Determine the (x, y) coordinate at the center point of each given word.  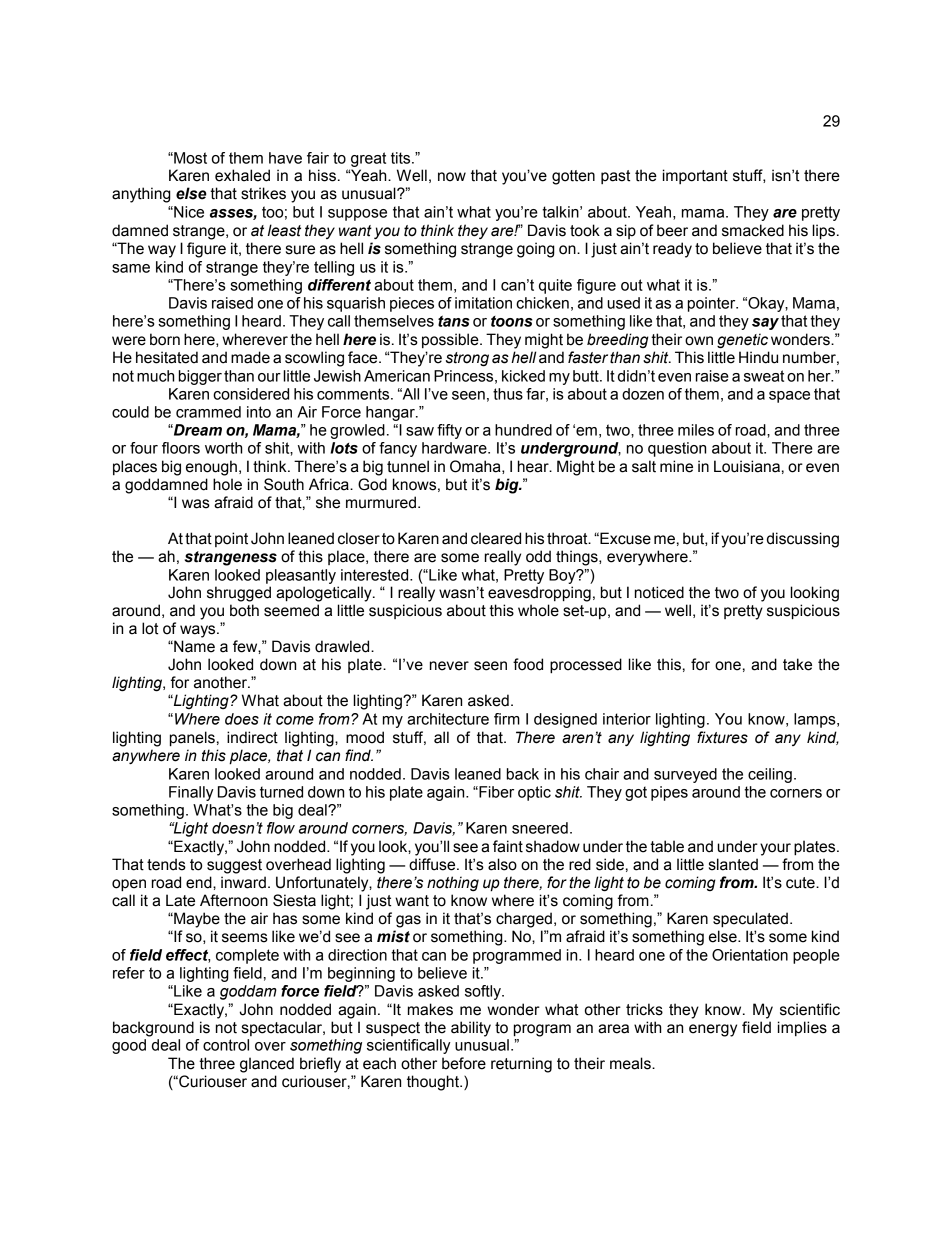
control (226, 1045)
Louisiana (747, 466)
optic (534, 793)
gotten (573, 177)
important (695, 176)
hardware (455, 448)
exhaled (242, 175)
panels (192, 739)
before (464, 1063)
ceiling (770, 775)
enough (211, 468)
